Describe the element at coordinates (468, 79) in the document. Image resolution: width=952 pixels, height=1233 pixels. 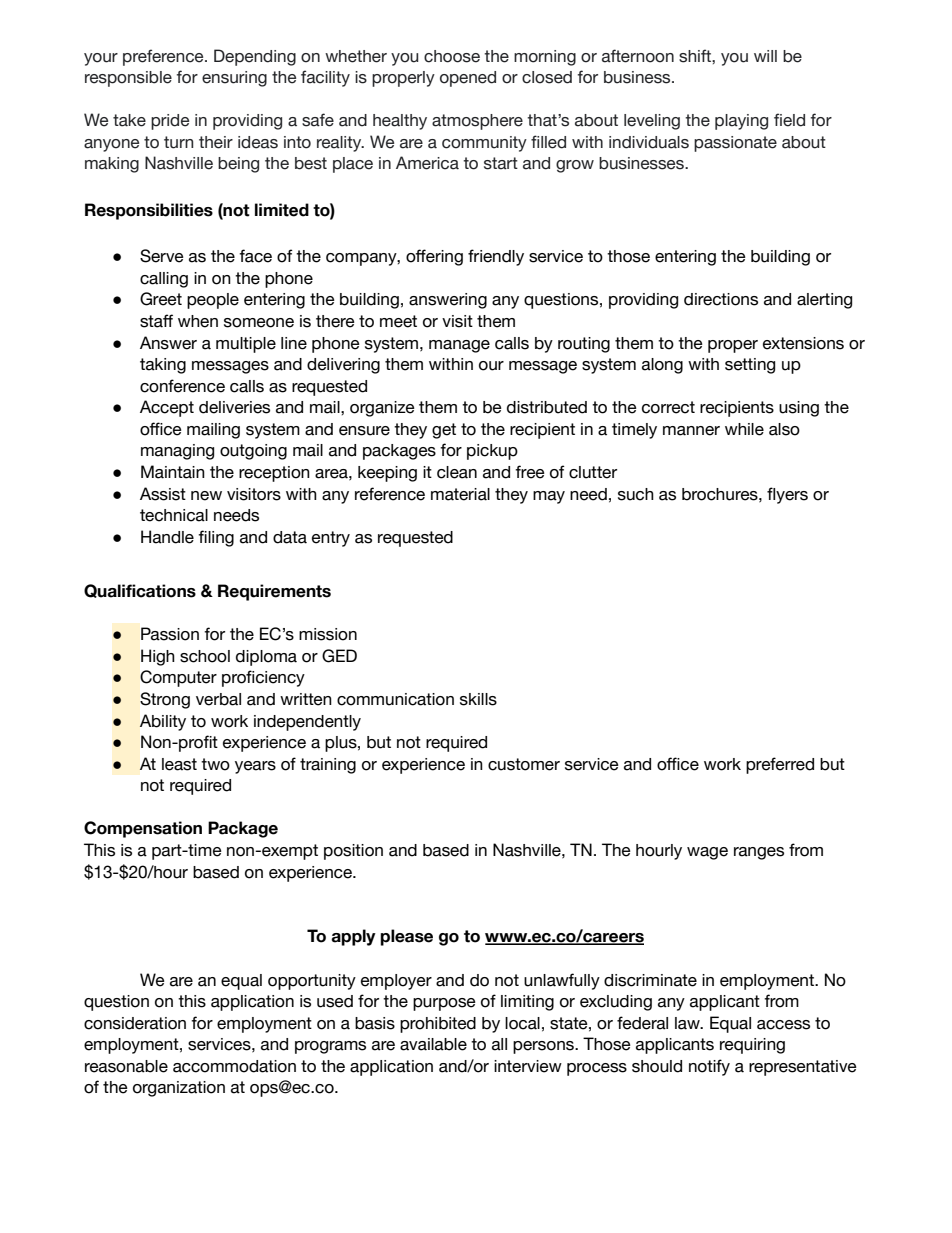
I see `opened` at that location.
